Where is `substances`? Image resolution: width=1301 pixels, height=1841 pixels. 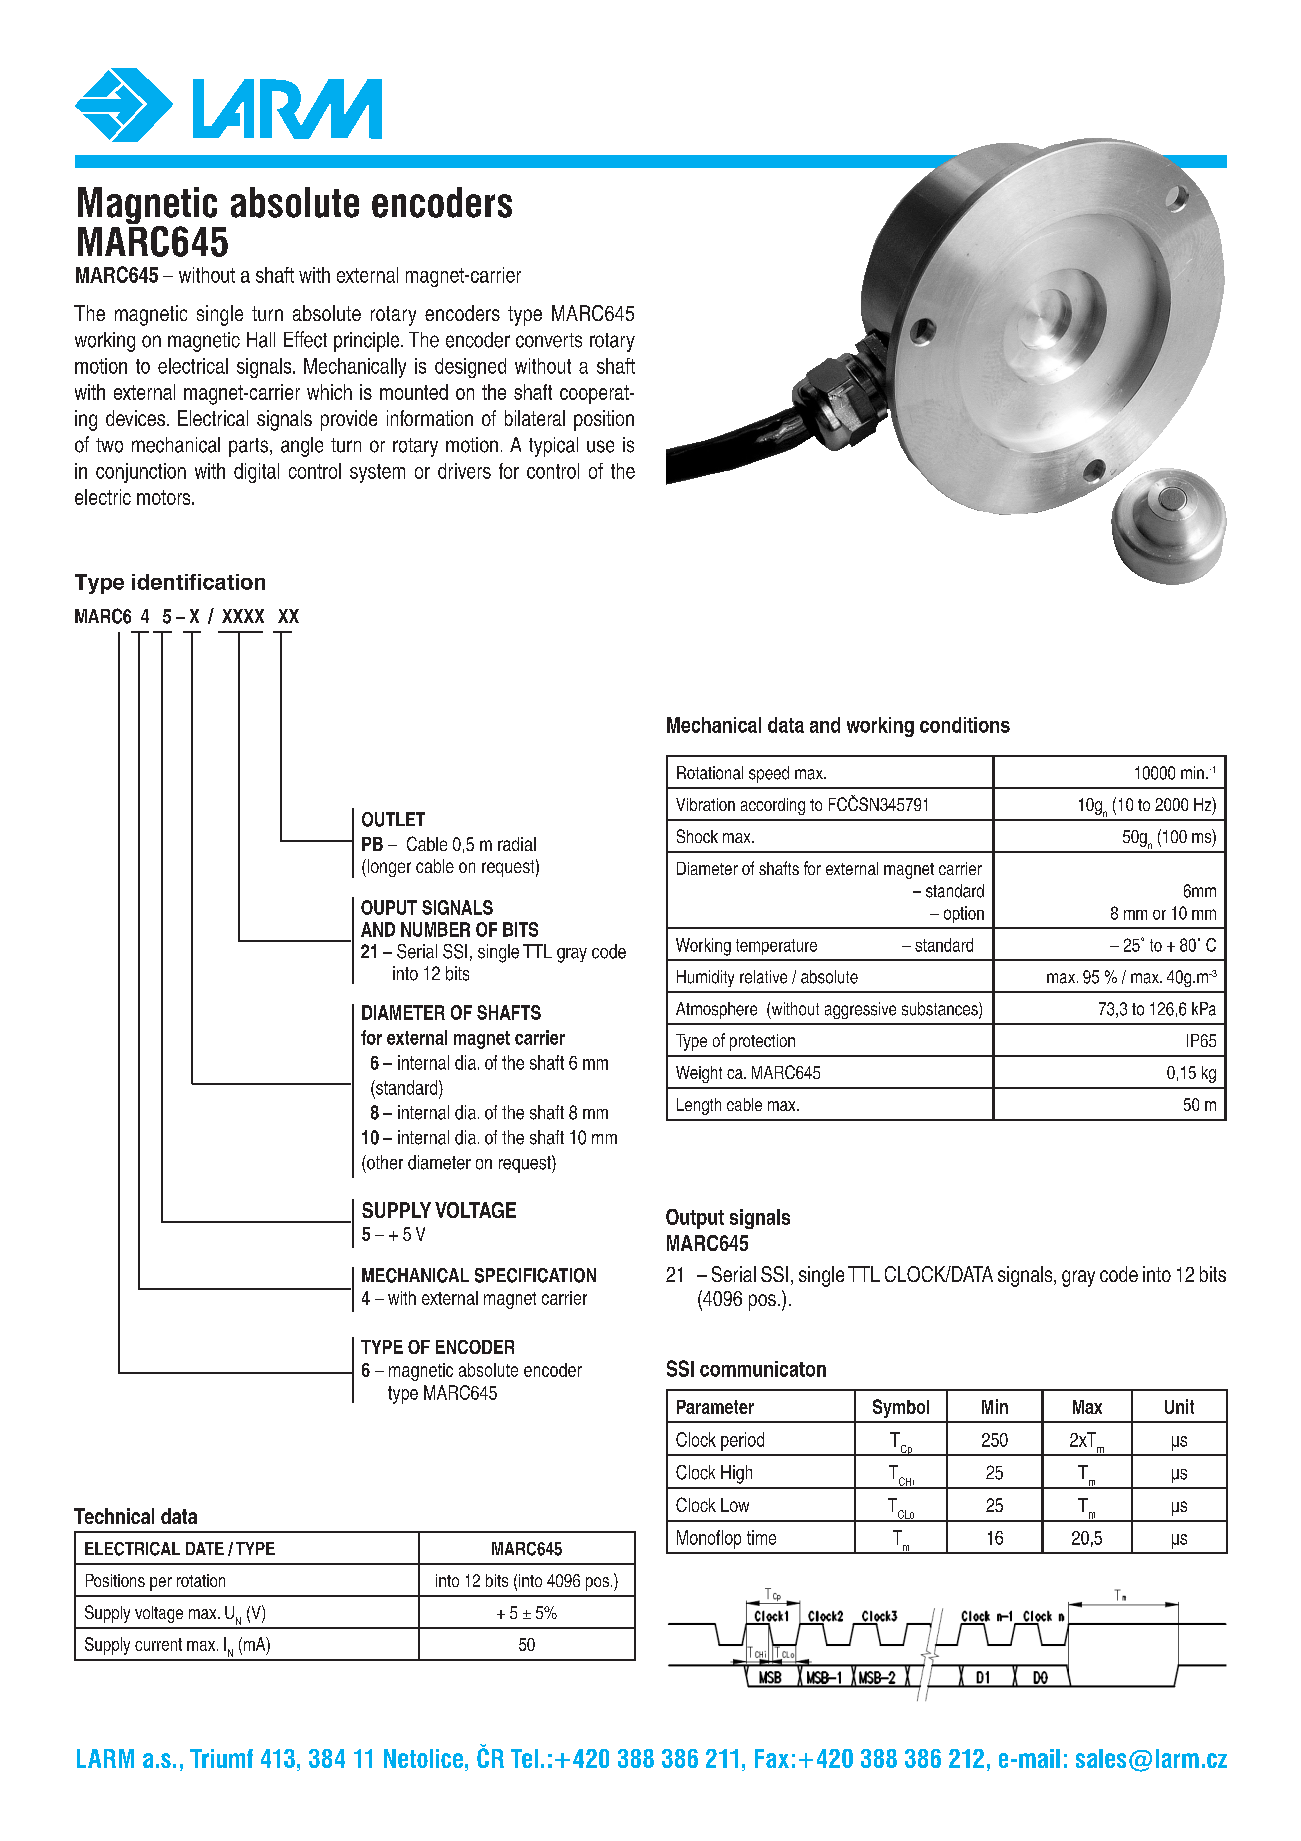 substances is located at coordinates (941, 1010).
